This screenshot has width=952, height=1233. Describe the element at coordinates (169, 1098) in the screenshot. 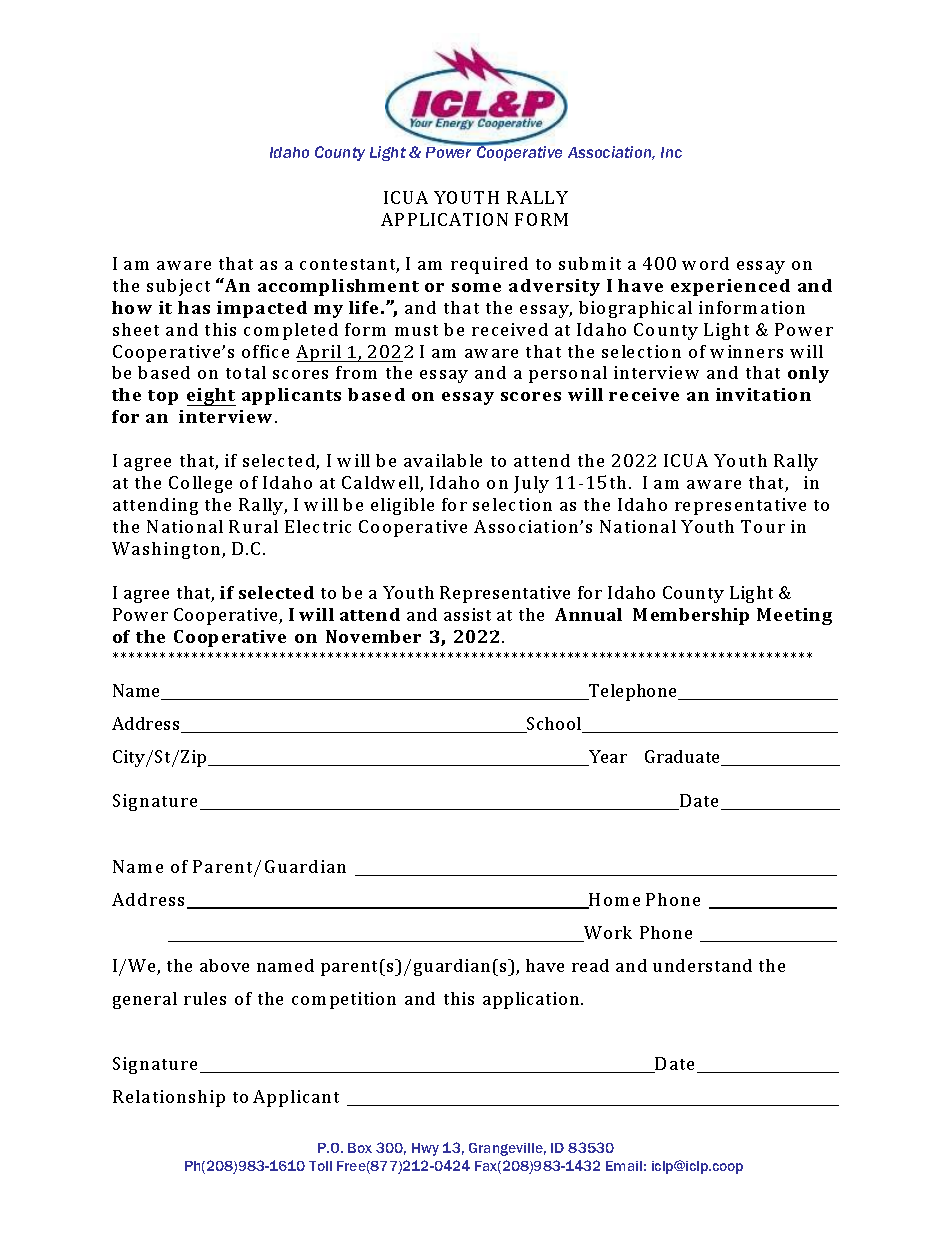

I see `Relationship` at that location.
